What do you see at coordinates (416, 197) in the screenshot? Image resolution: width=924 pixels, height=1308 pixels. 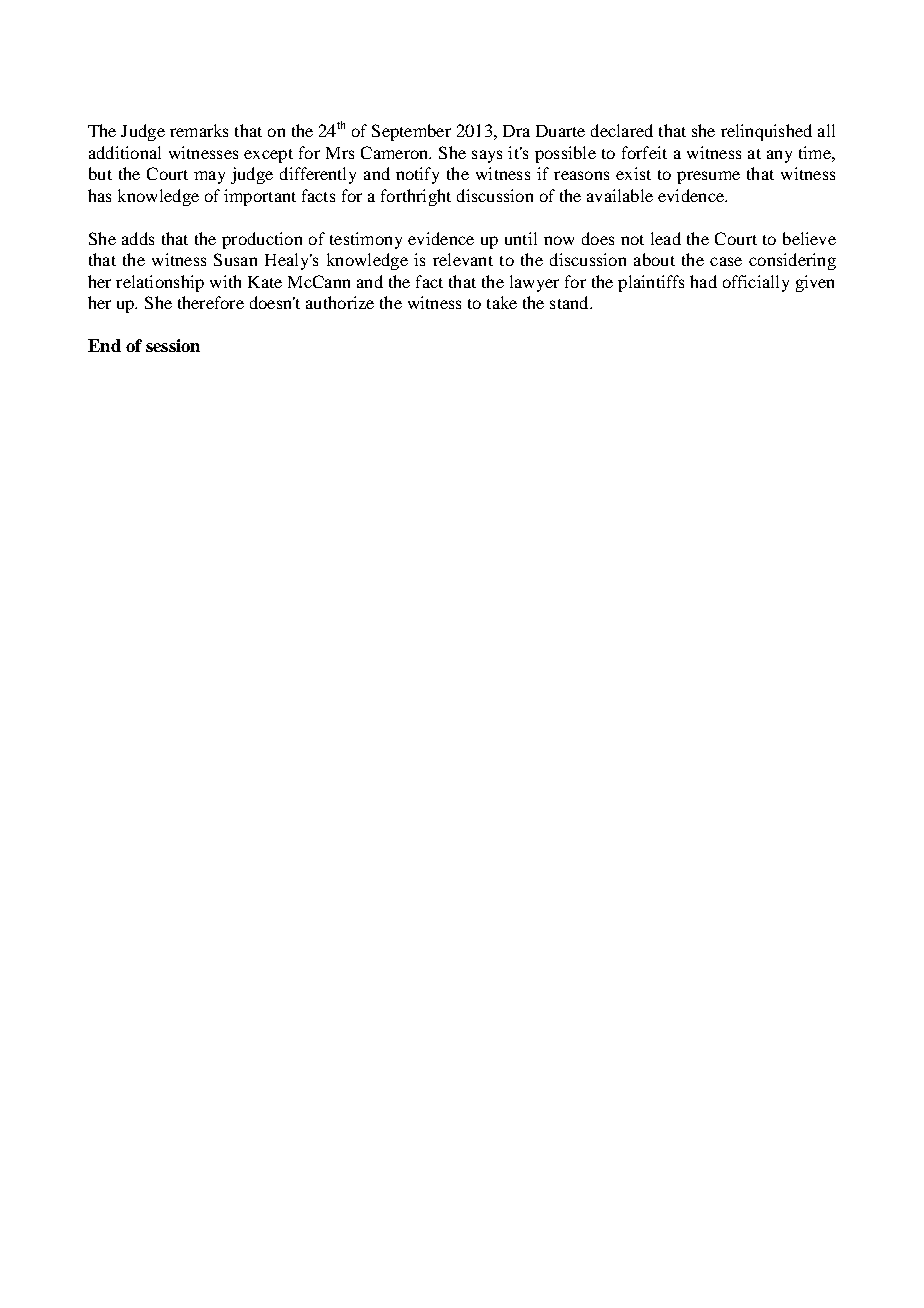 I see `forthright` at bounding box center [416, 197].
